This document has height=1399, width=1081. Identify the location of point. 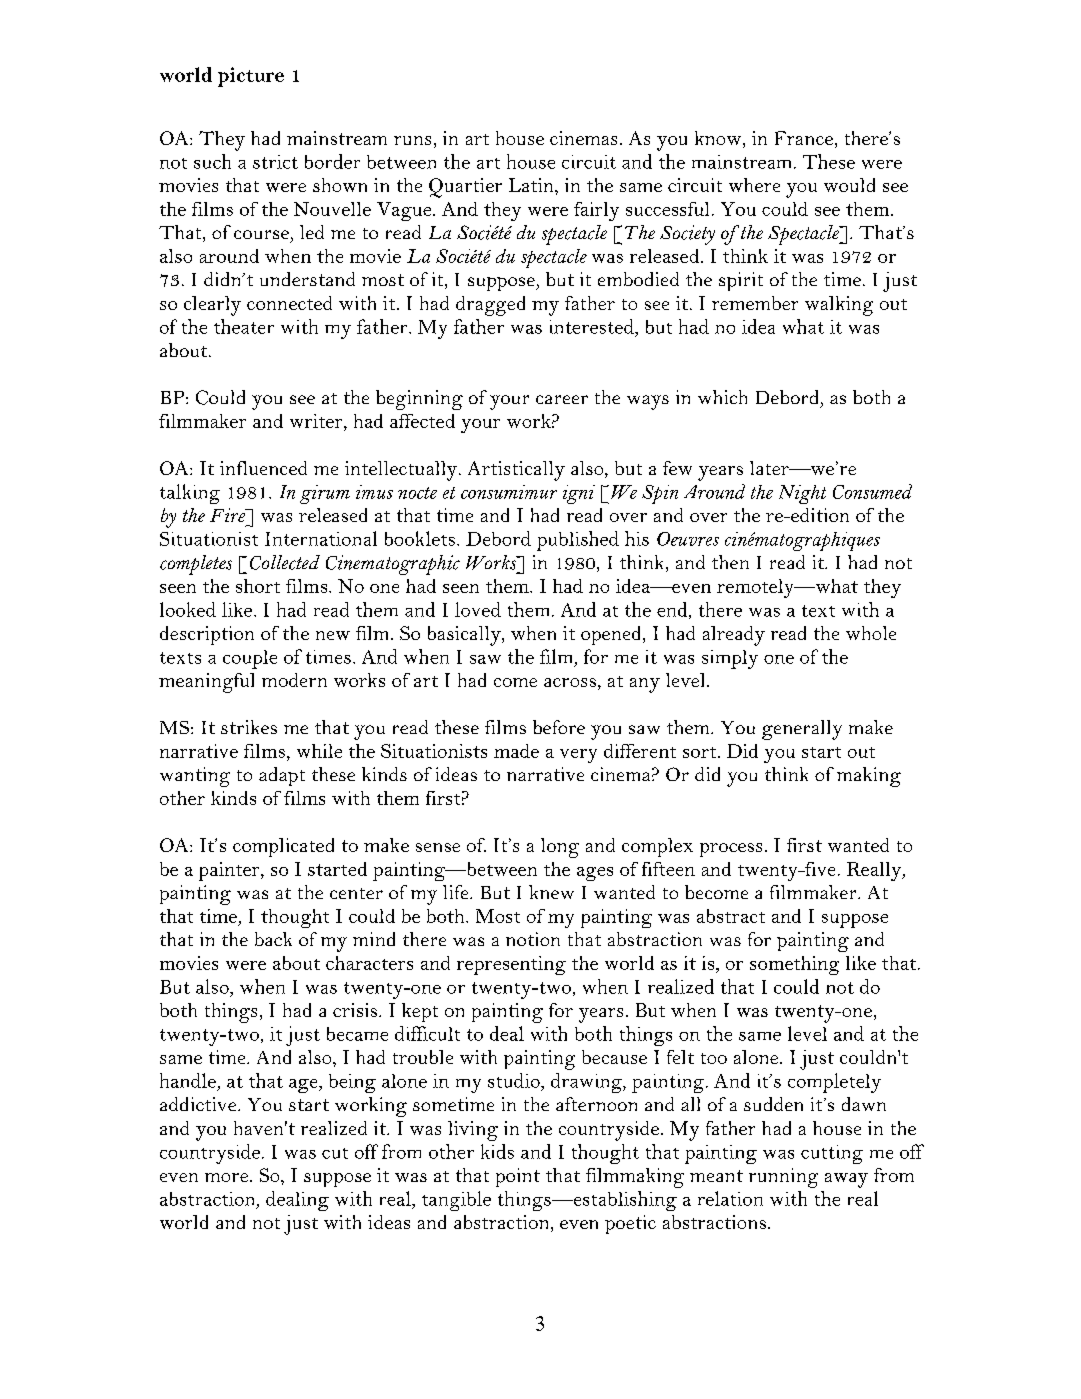
(518, 1177).
